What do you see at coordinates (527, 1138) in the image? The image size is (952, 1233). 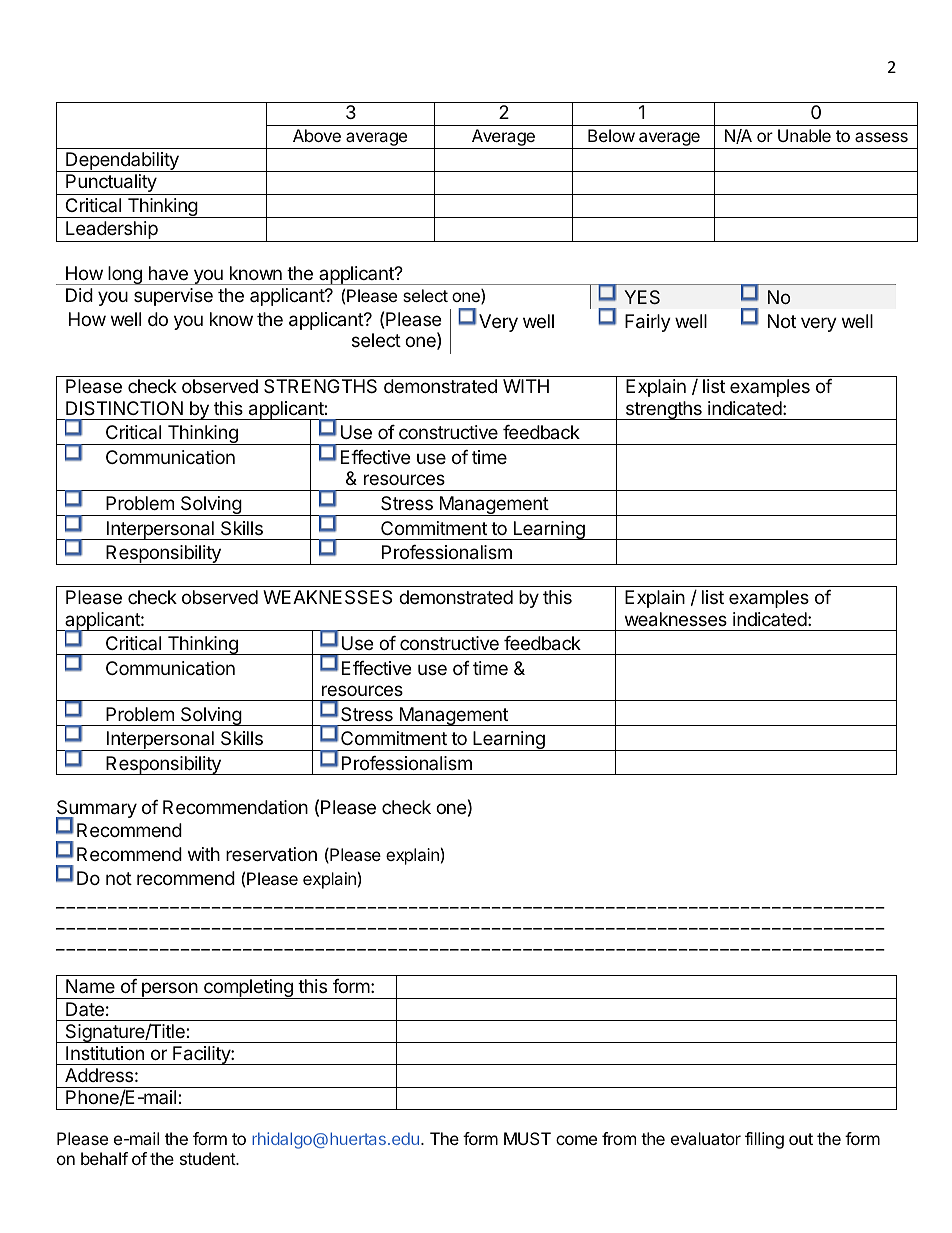 I see `MUST` at bounding box center [527, 1138].
